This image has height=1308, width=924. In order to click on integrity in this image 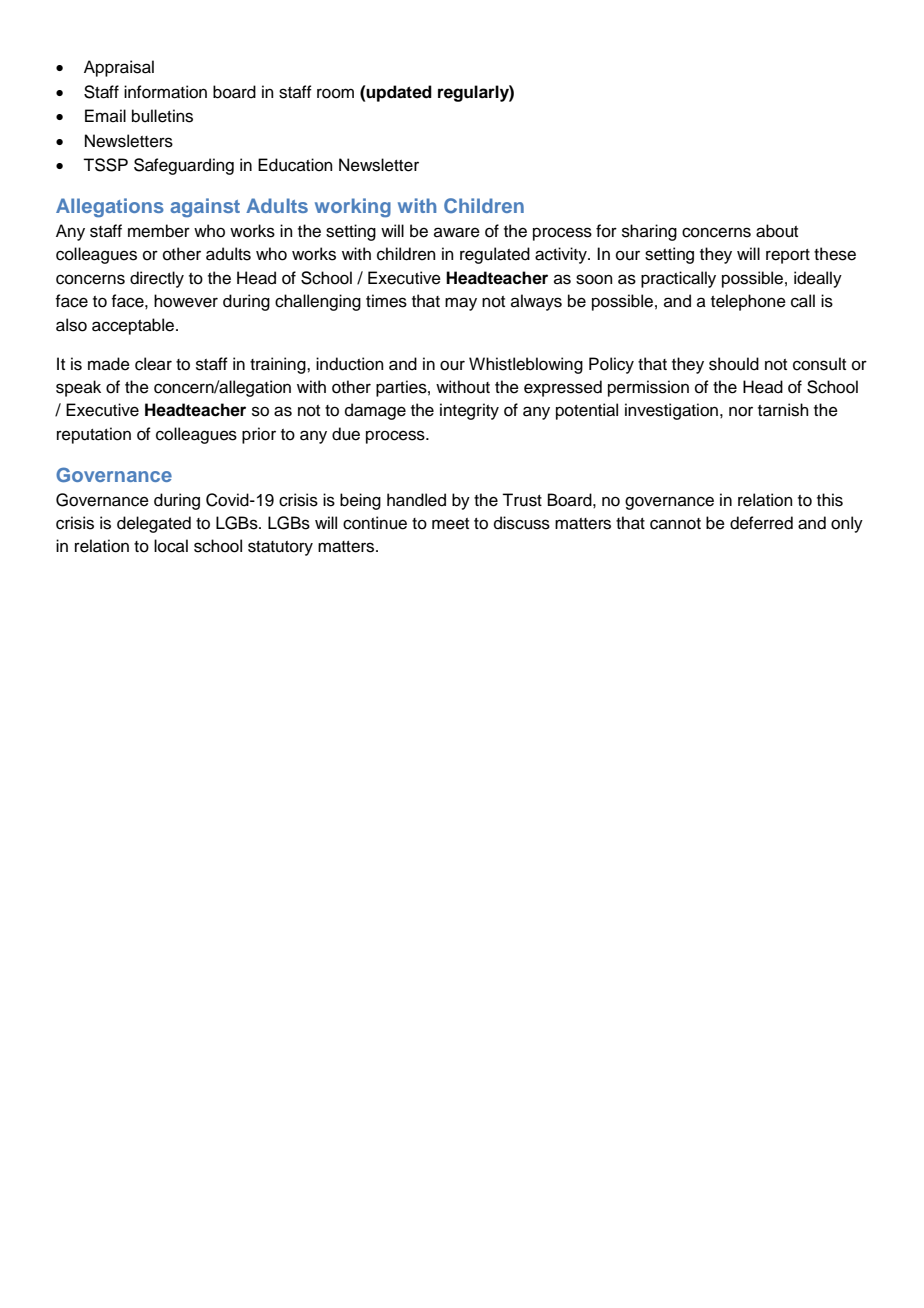, I will do `click(469, 411)`.
